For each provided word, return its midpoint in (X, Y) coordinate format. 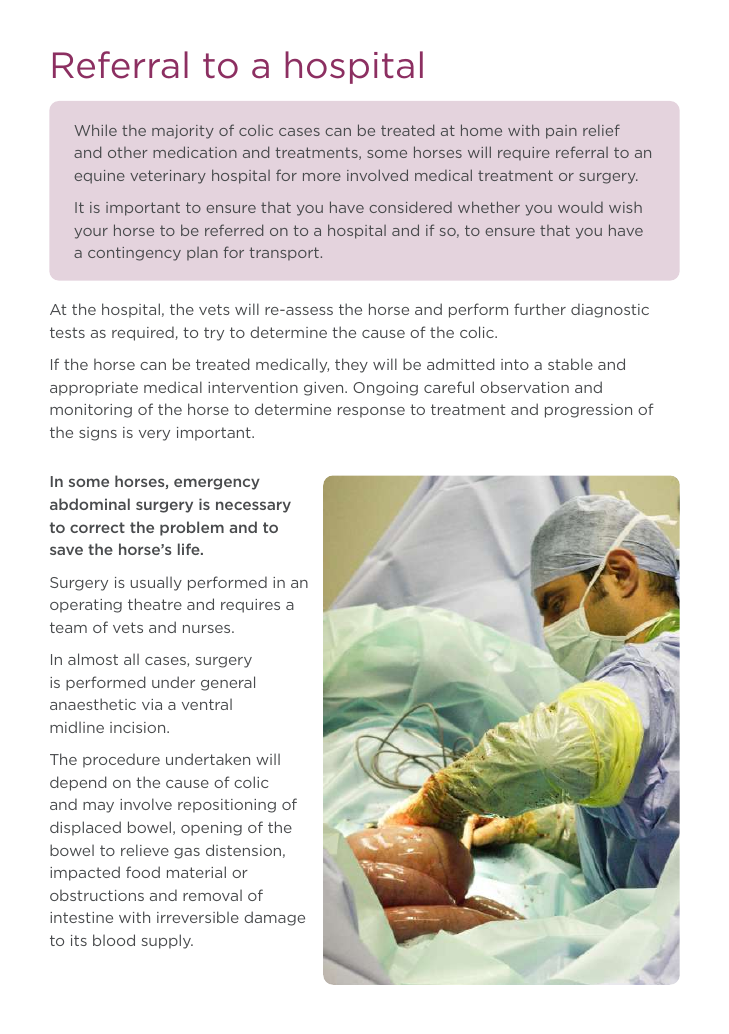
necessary (253, 507)
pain (561, 132)
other (128, 152)
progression (588, 411)
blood (114, 940)
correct (97, 527)
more (322, 177)
